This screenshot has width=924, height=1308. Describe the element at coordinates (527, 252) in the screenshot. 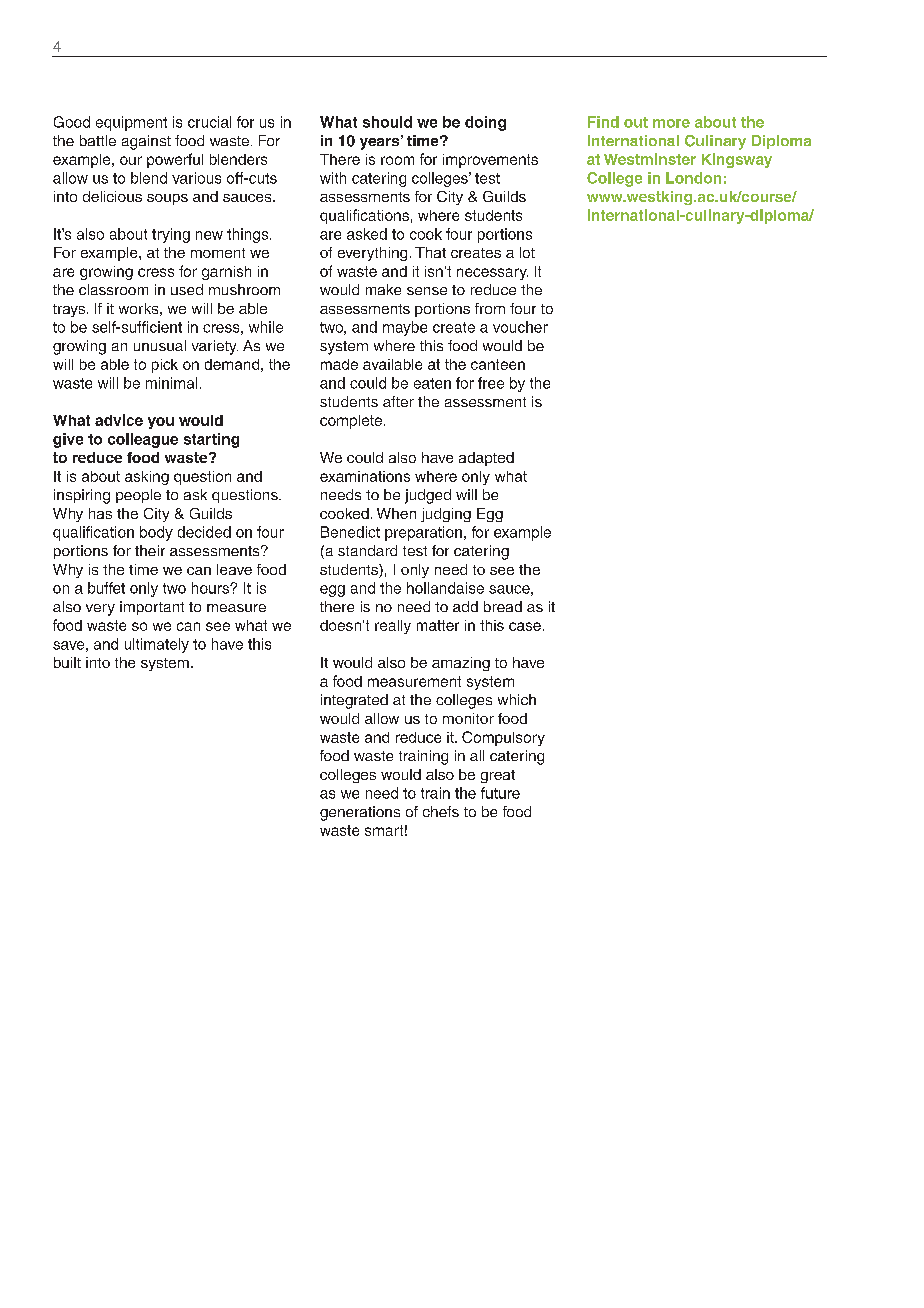

I see `lot` at that location.
